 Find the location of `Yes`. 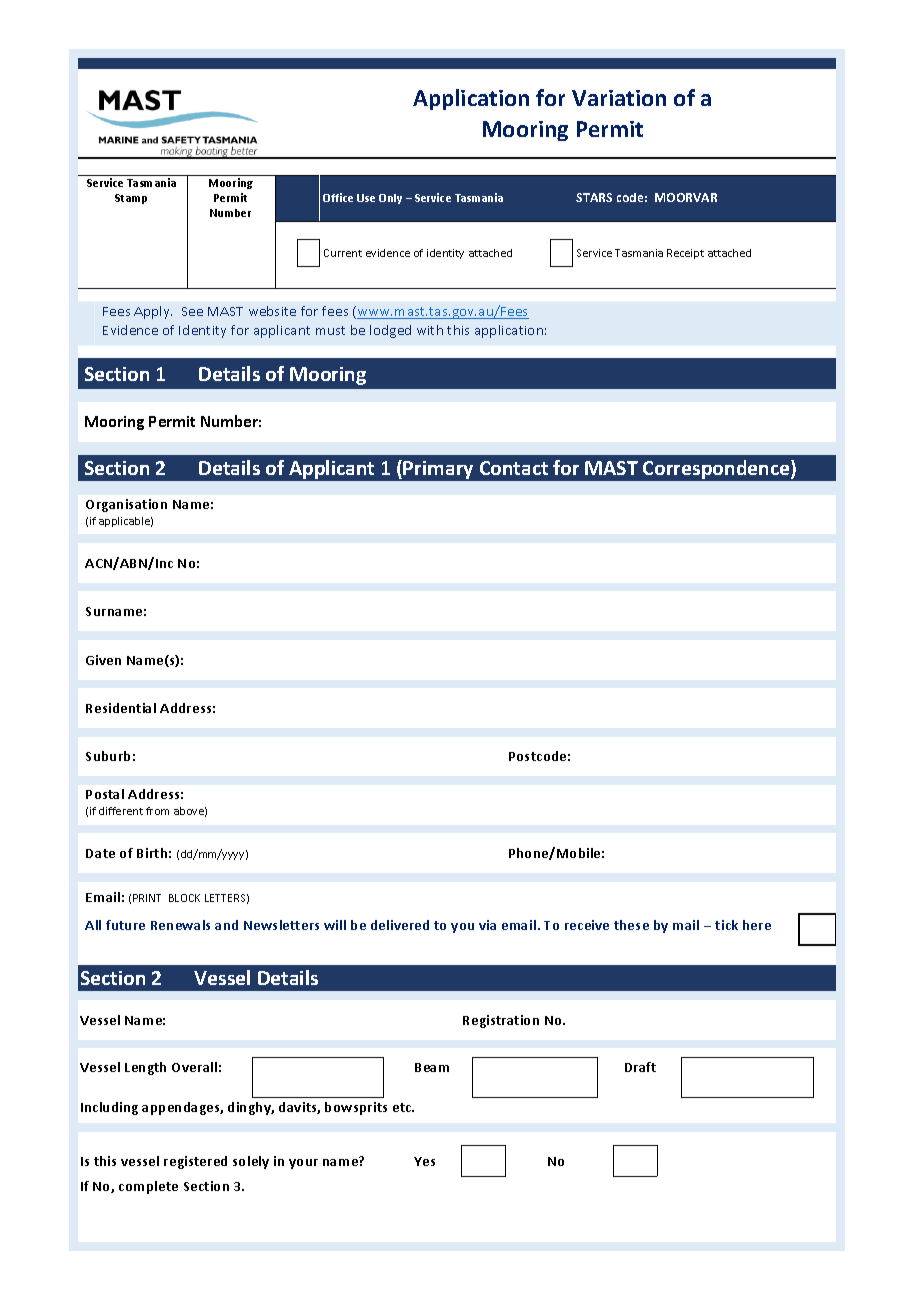

Yes is located at coordinates (424, 1161).
